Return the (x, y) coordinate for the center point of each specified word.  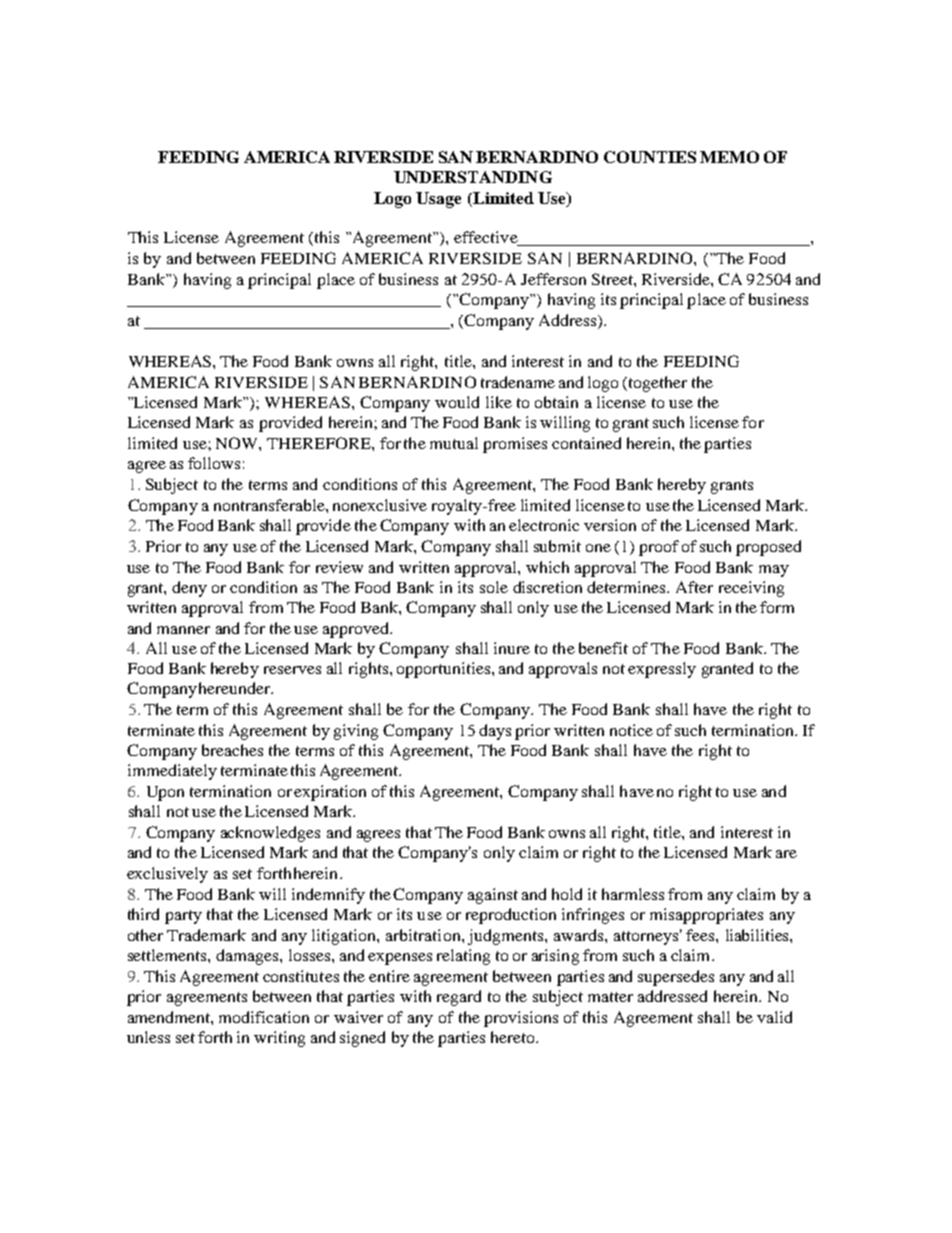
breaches (232, 750)
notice (631, 730)
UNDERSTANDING (473, 177)
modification (264, 1017)
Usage (438, 200)
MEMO (729, 157)
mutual (454, 443)
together (656, 384)
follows (214, 463)
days (495, 732)
